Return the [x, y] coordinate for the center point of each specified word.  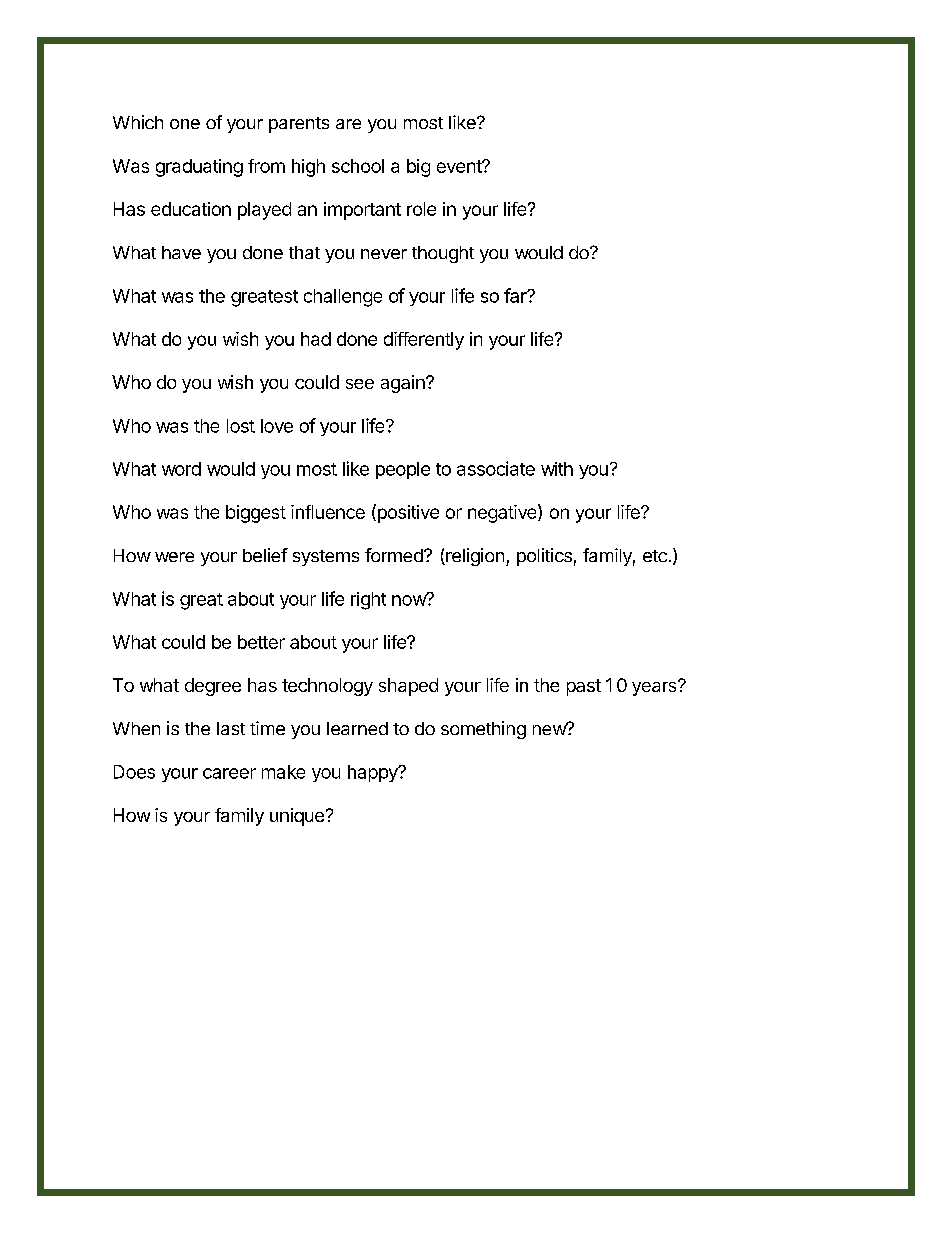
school [358, 166]
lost [241, 426]
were [174, 557]
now [410, 599]
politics [544, 557]
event [460, 166]
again [404, 384]
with [557, 469]
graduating [199, 168]
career [229, 773]
